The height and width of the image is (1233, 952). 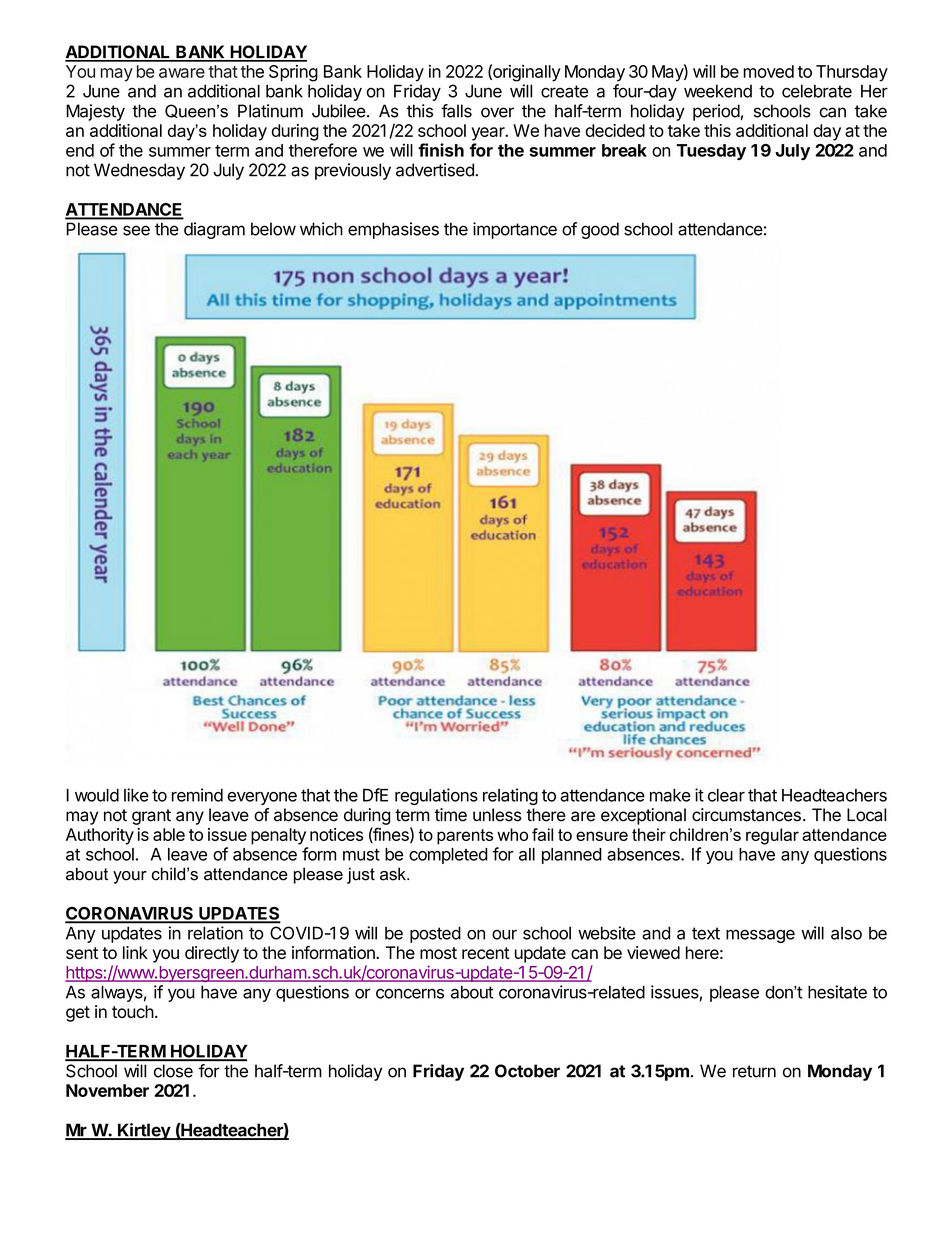 I want to click on close, so click(x=173, y=1071).
